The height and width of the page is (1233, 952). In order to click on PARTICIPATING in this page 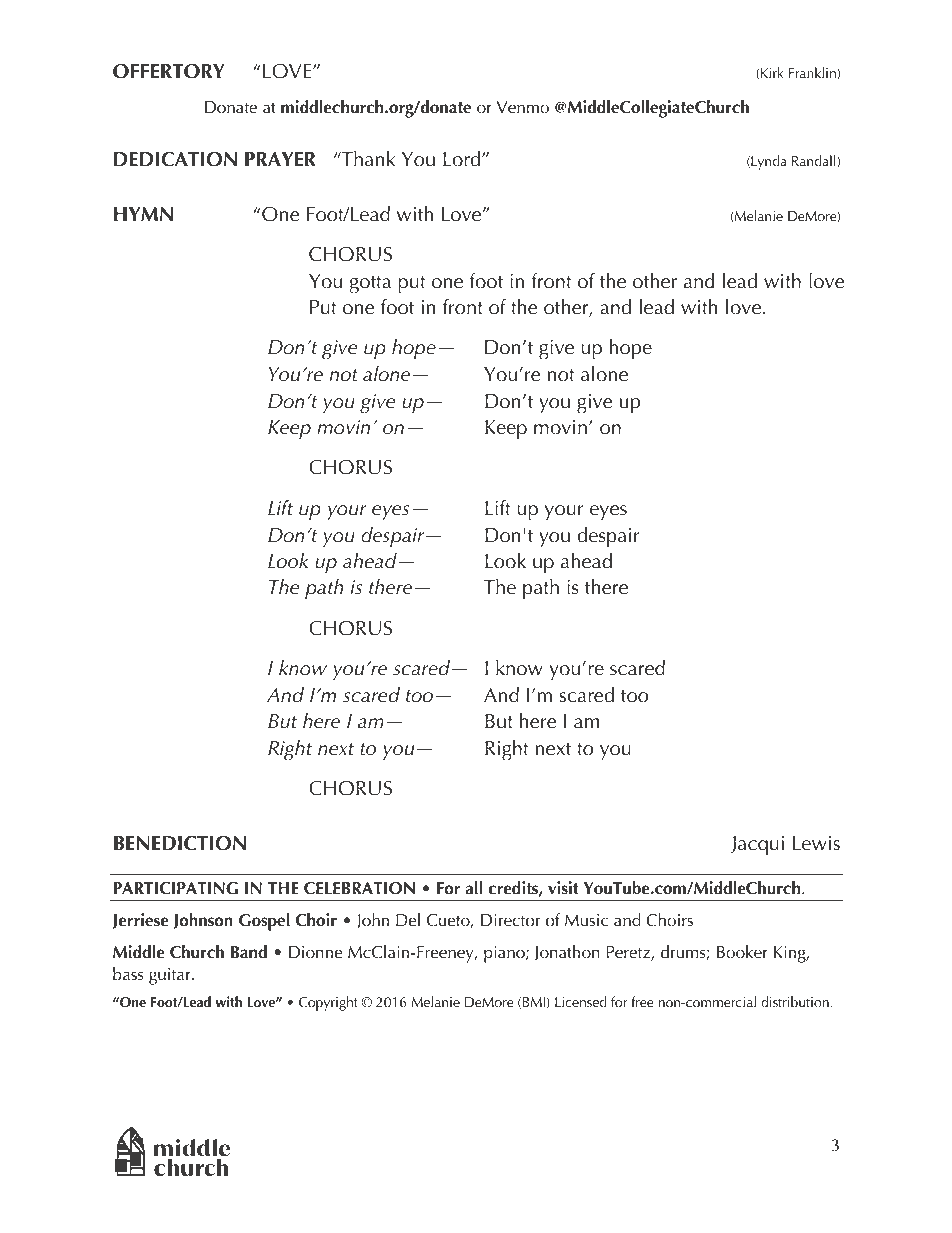, I will do `click(175, 888)`.
